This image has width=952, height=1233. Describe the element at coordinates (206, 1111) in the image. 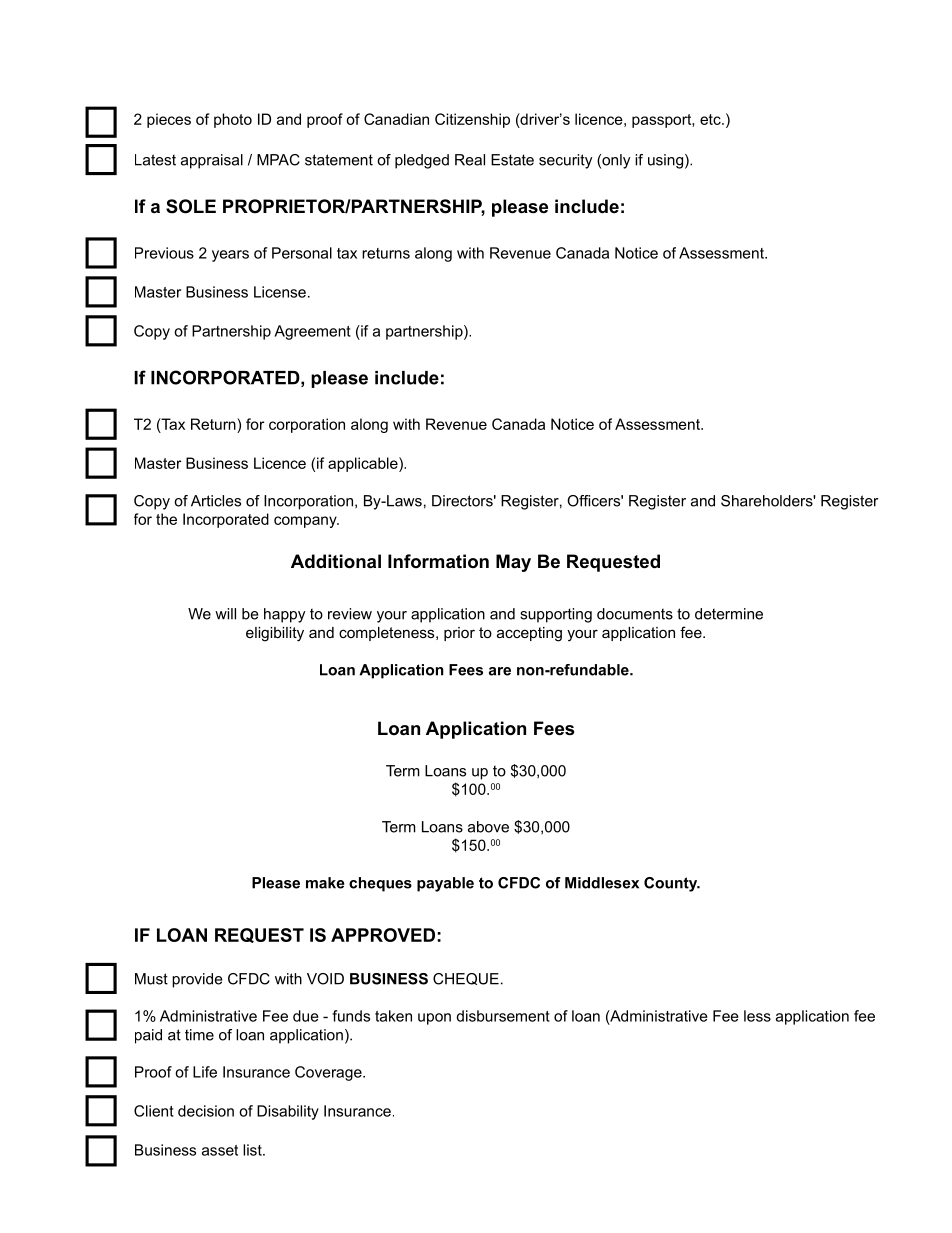

I see `decision` at that location.
